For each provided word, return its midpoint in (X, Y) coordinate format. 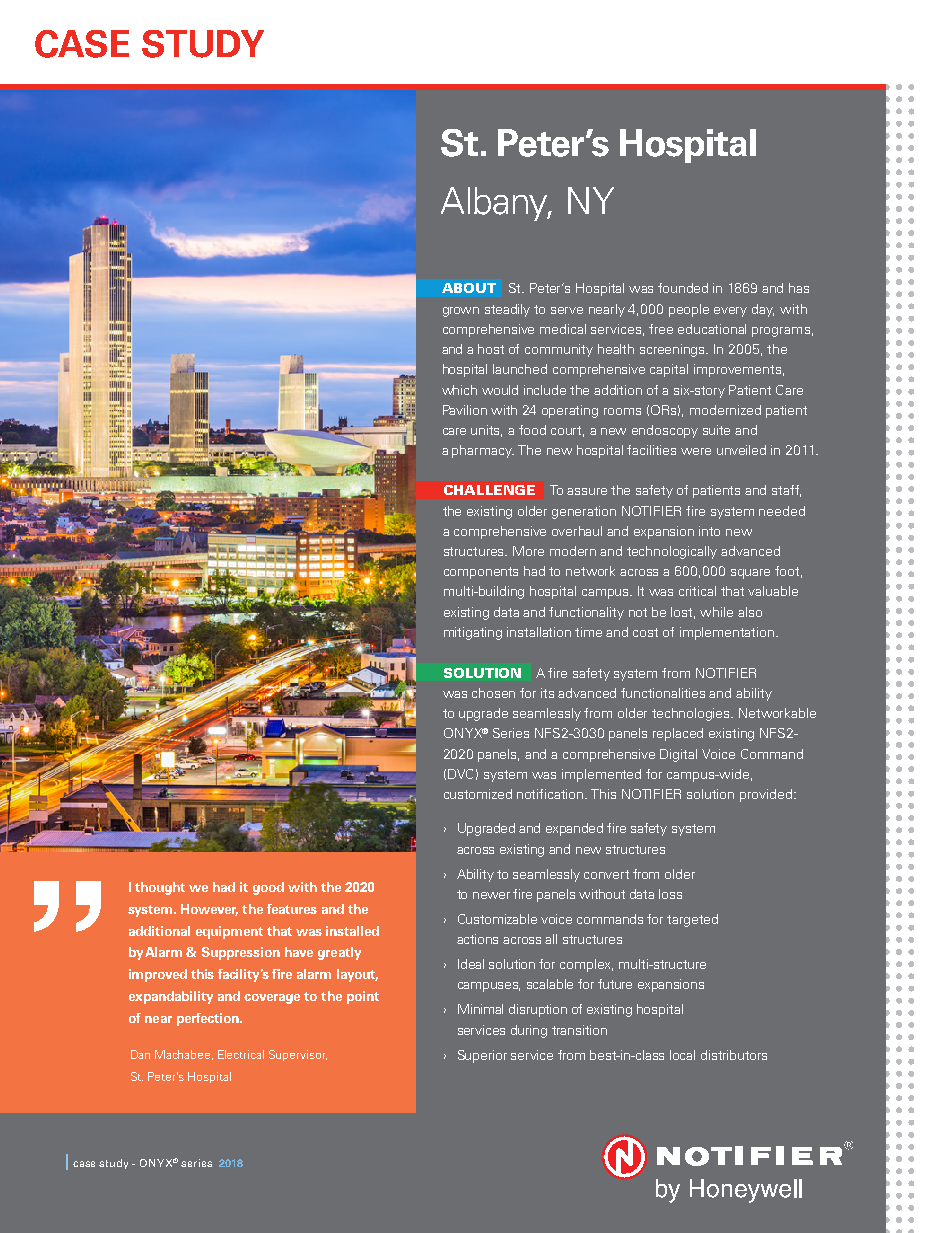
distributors (734, 1055)
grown (461, 312)
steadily (507, 310)
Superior (482, 1056)
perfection (209, 1019)
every (730, 312)
